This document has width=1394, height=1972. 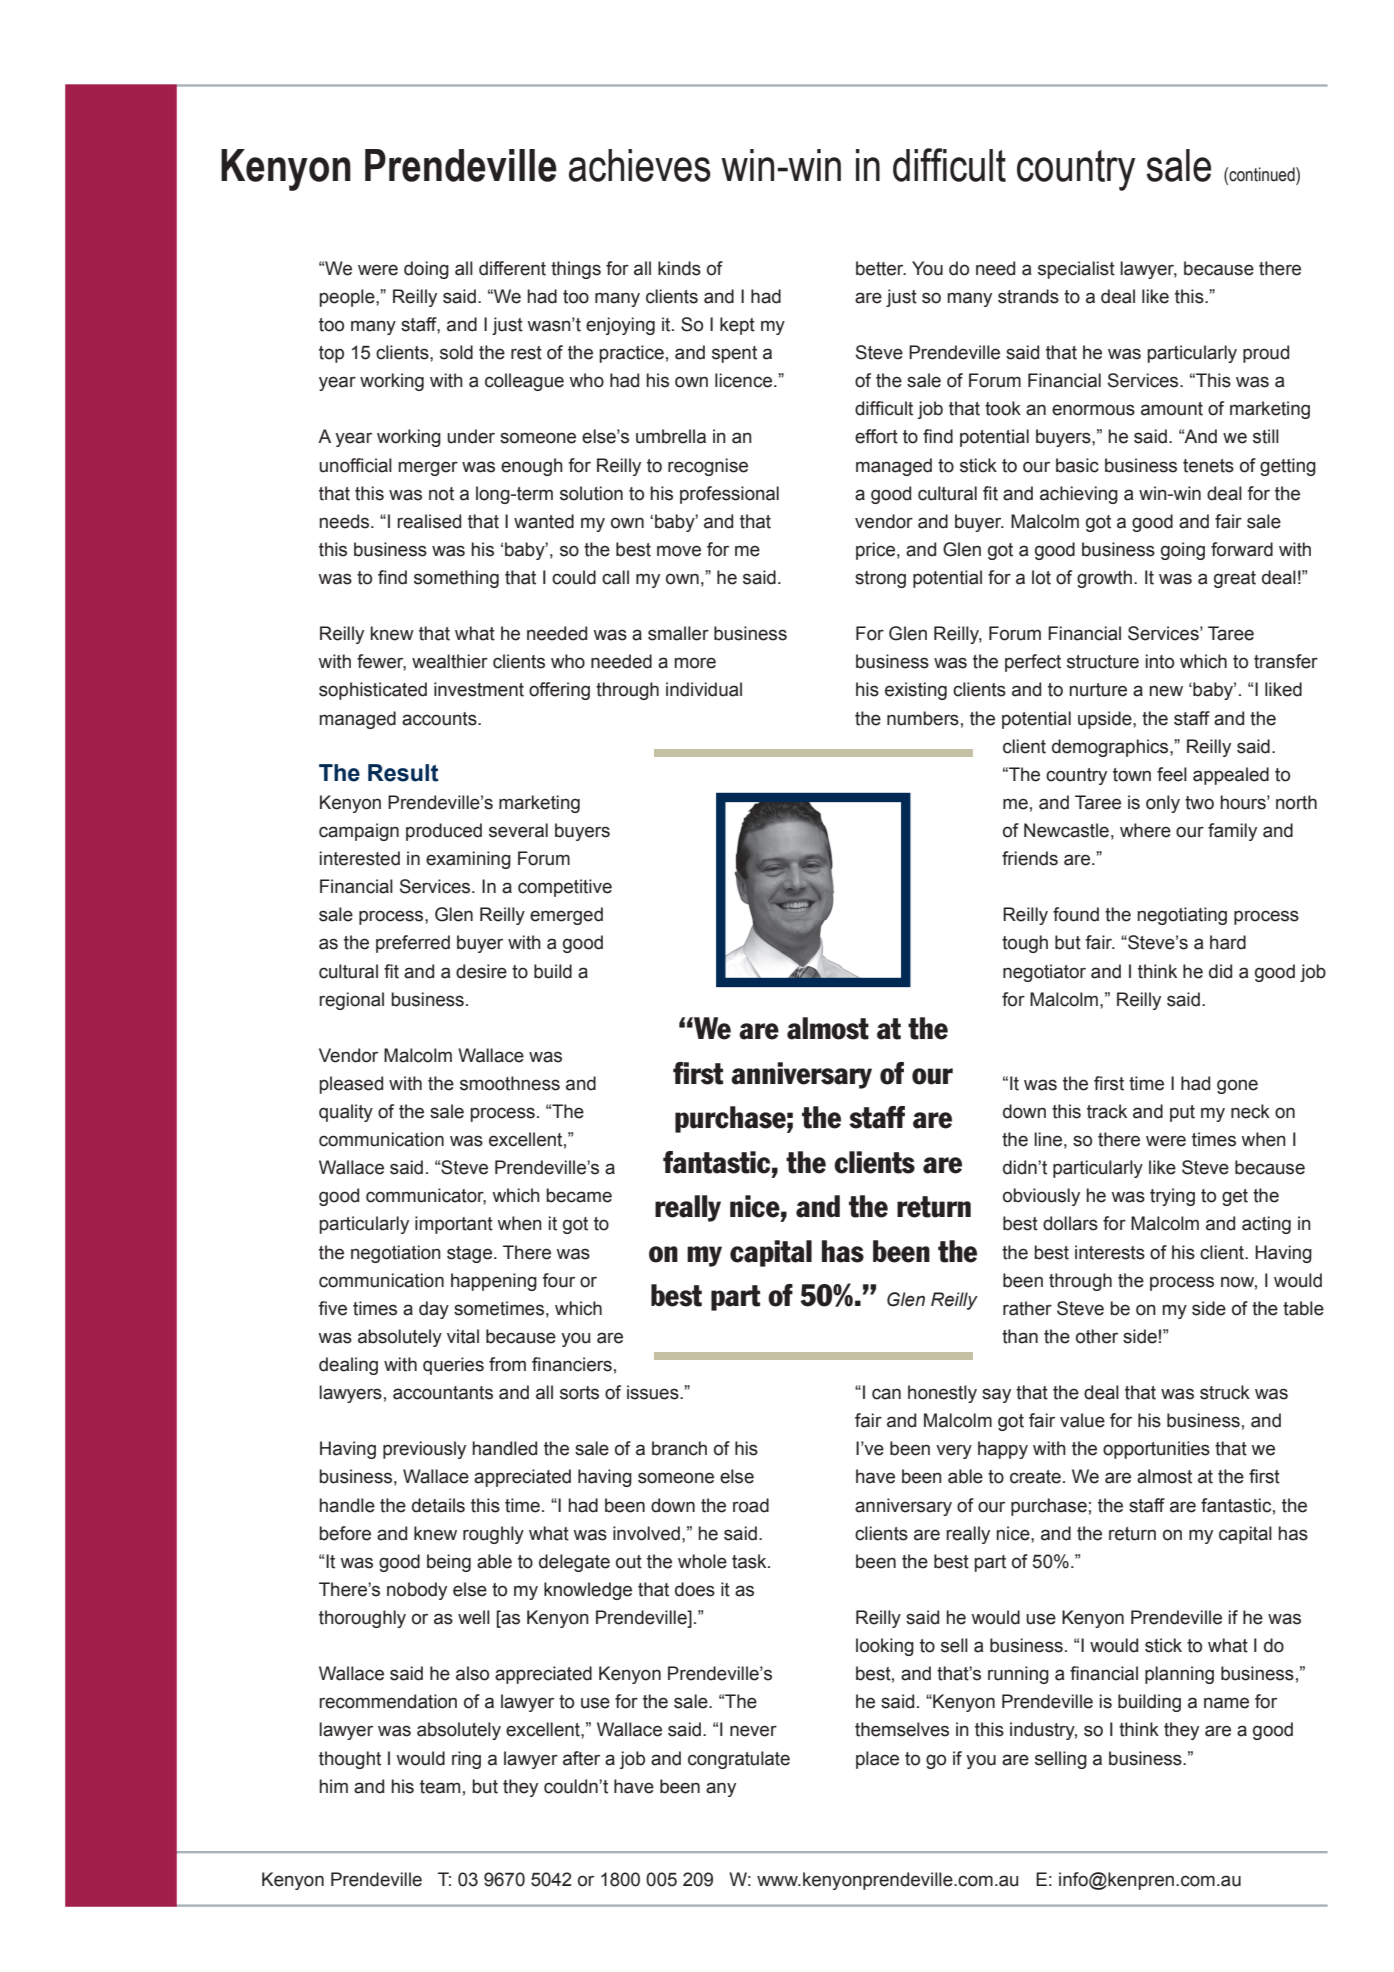 What do you see at coordinates (1226, 1703) in the document?
I see `name` at bounding box center [1226, 1703].
